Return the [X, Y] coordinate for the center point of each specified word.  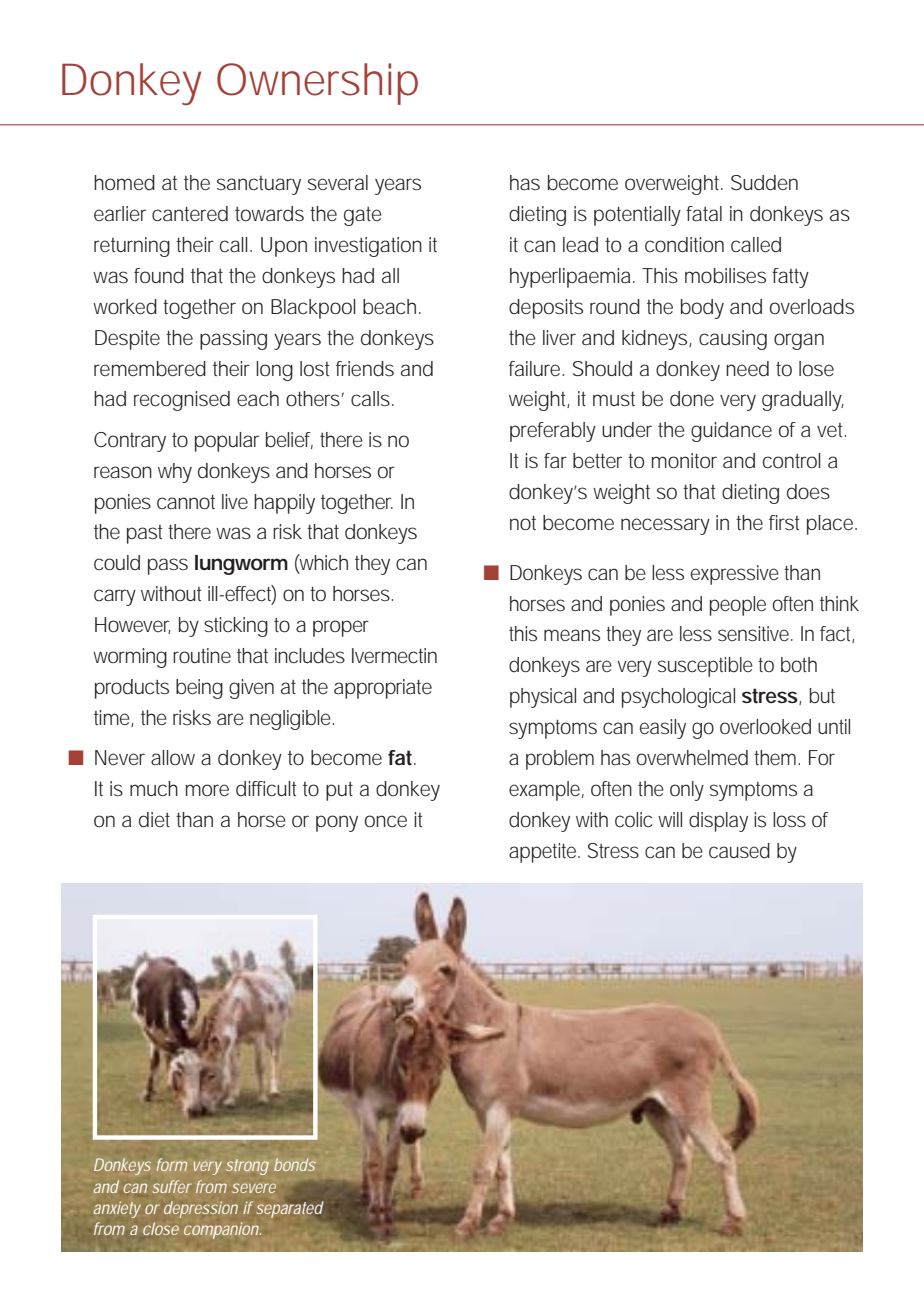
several [338, 182]
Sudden [764, 183]
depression [201, 1209]
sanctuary [259, 185]
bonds [295, 1164]
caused [739, 851]
